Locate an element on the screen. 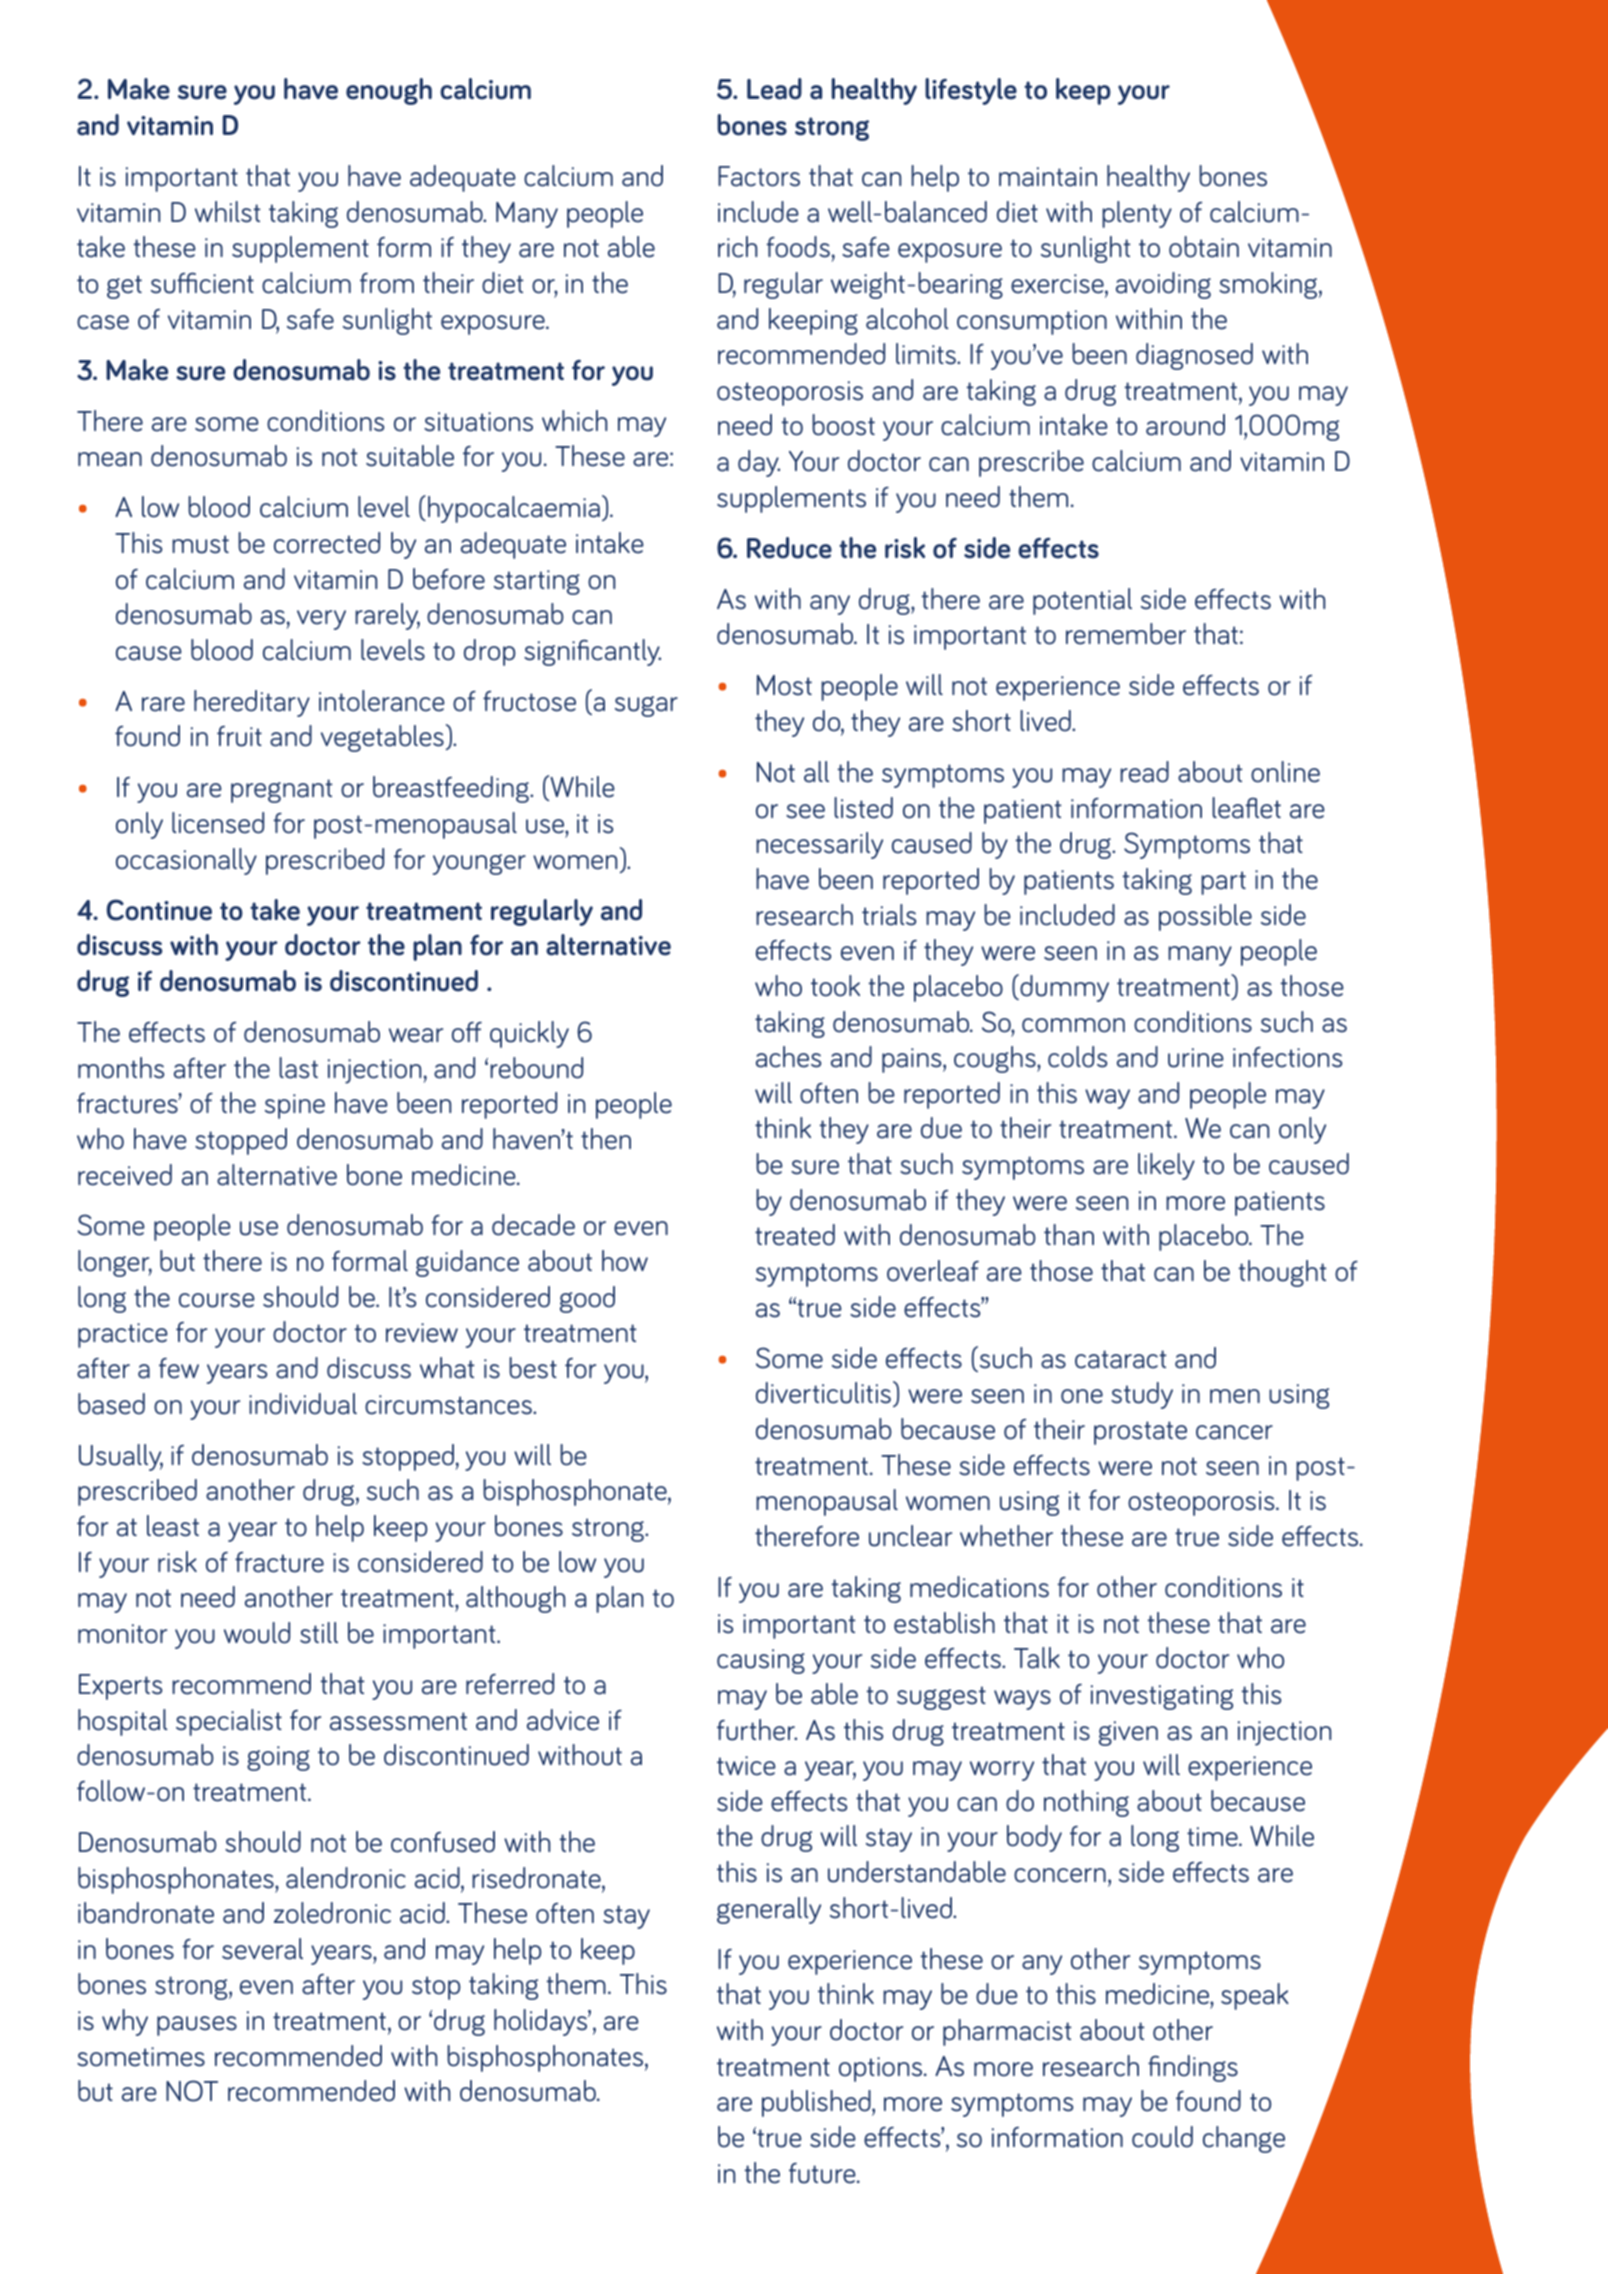 This screenshot has height=2274, width=1608. published is located at coordinates (817, 2103).
